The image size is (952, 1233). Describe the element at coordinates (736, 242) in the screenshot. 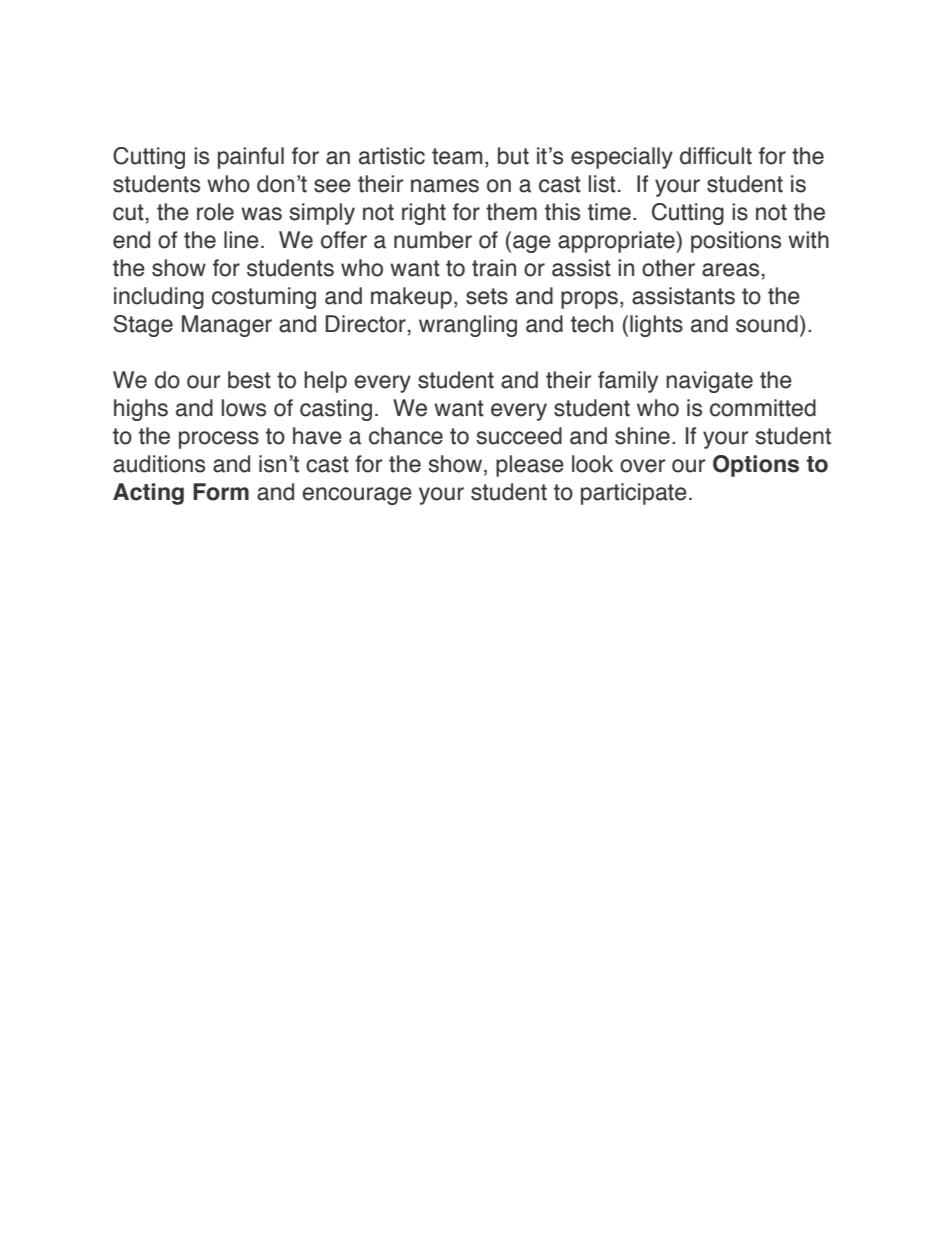

I see `positions` at that location.
